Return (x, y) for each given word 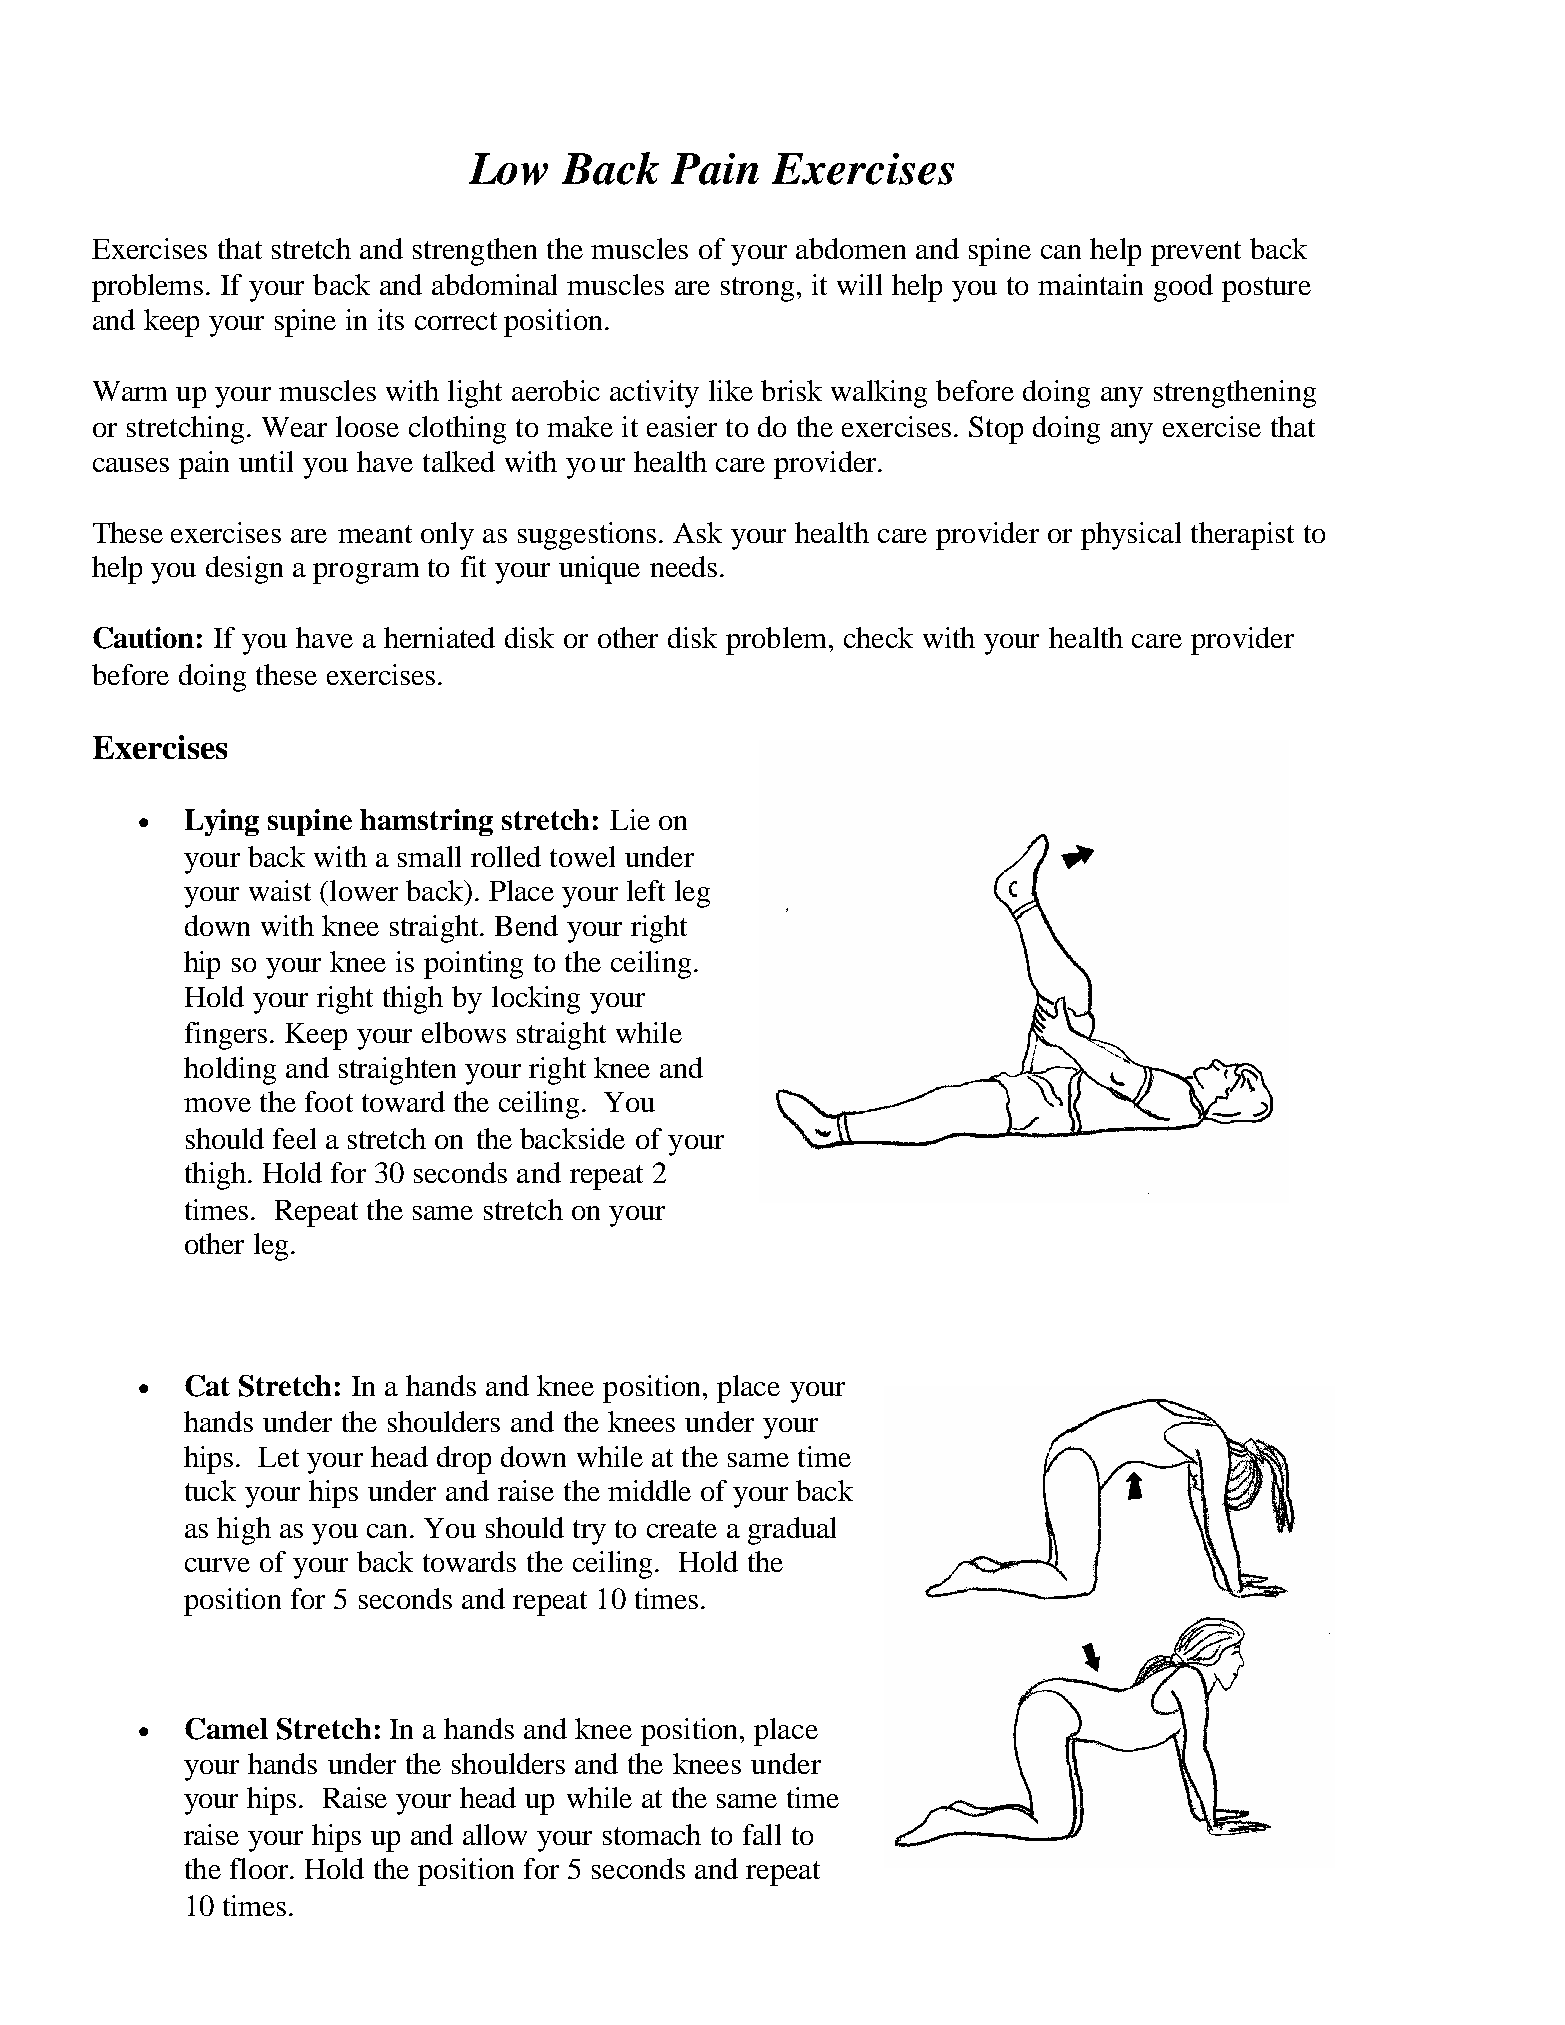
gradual (792, 1531)
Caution (143, 638)
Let (278, 1457)
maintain (1090, 284)
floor (260, 1868)
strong (757, 289)
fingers (226, 1036)
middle (649, 1490)
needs (683, 566)
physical (1131, 536)
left (646, 890)
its (391, 319)
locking (536, 1000)
